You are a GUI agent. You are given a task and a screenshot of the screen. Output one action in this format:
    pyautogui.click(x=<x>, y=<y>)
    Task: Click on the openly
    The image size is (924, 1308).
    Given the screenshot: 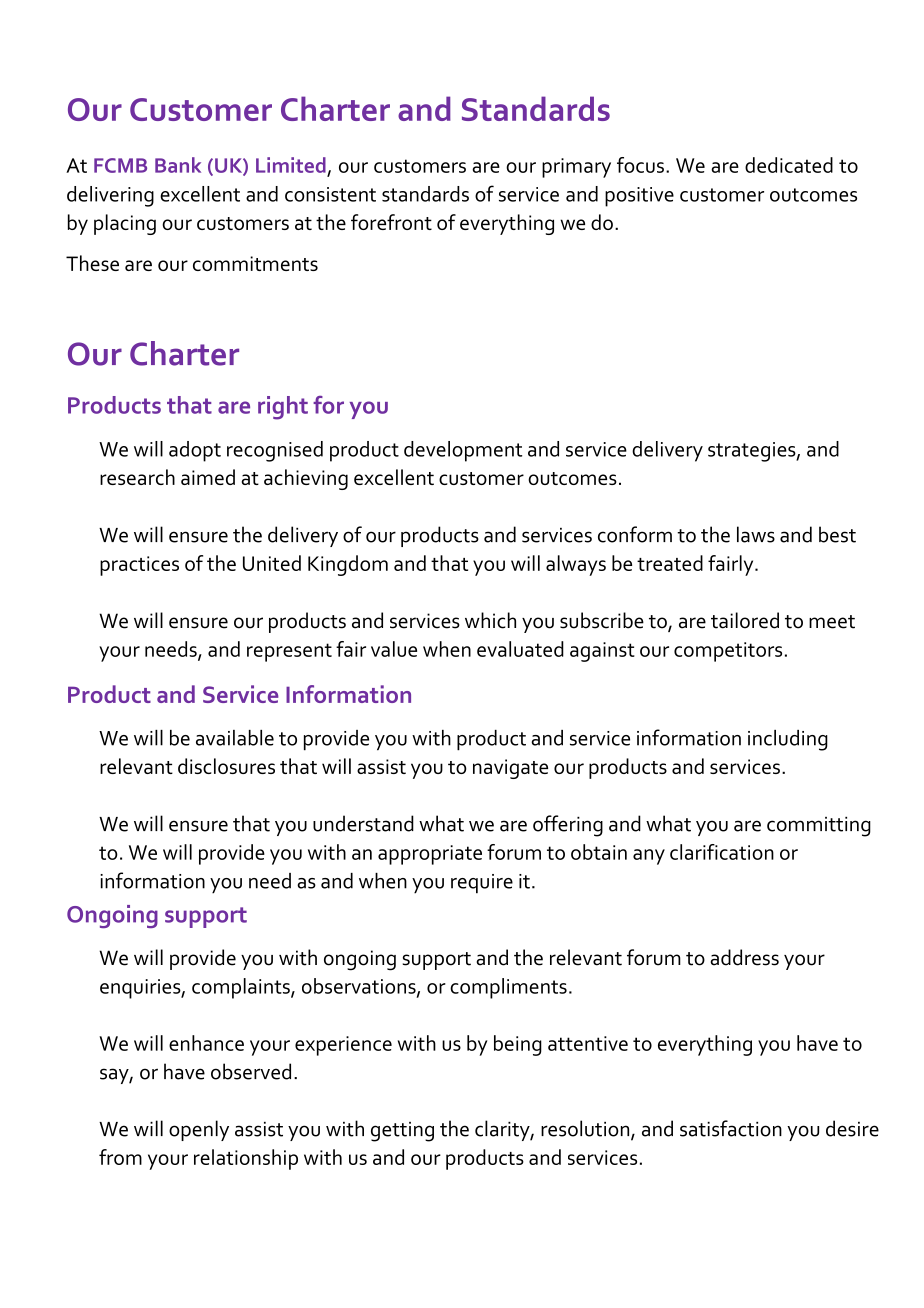 What is the action you would take?
    pyautogui.click(x=199, y=1130)
